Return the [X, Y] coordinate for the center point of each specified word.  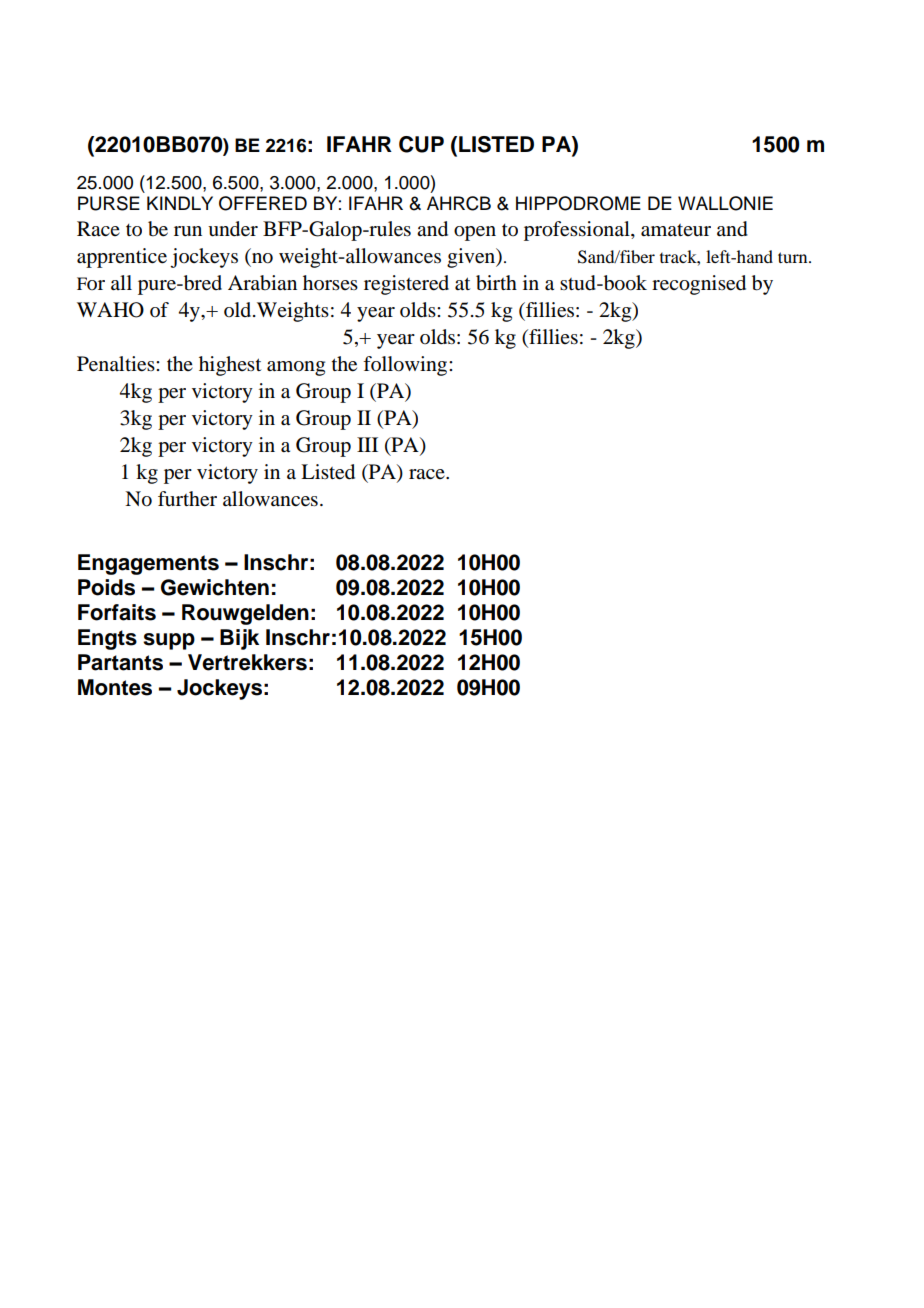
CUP [421, 144]
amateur [676, 230]
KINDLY [180, 203]
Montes [115, 687]
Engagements [148, 564]
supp [169, 641]
